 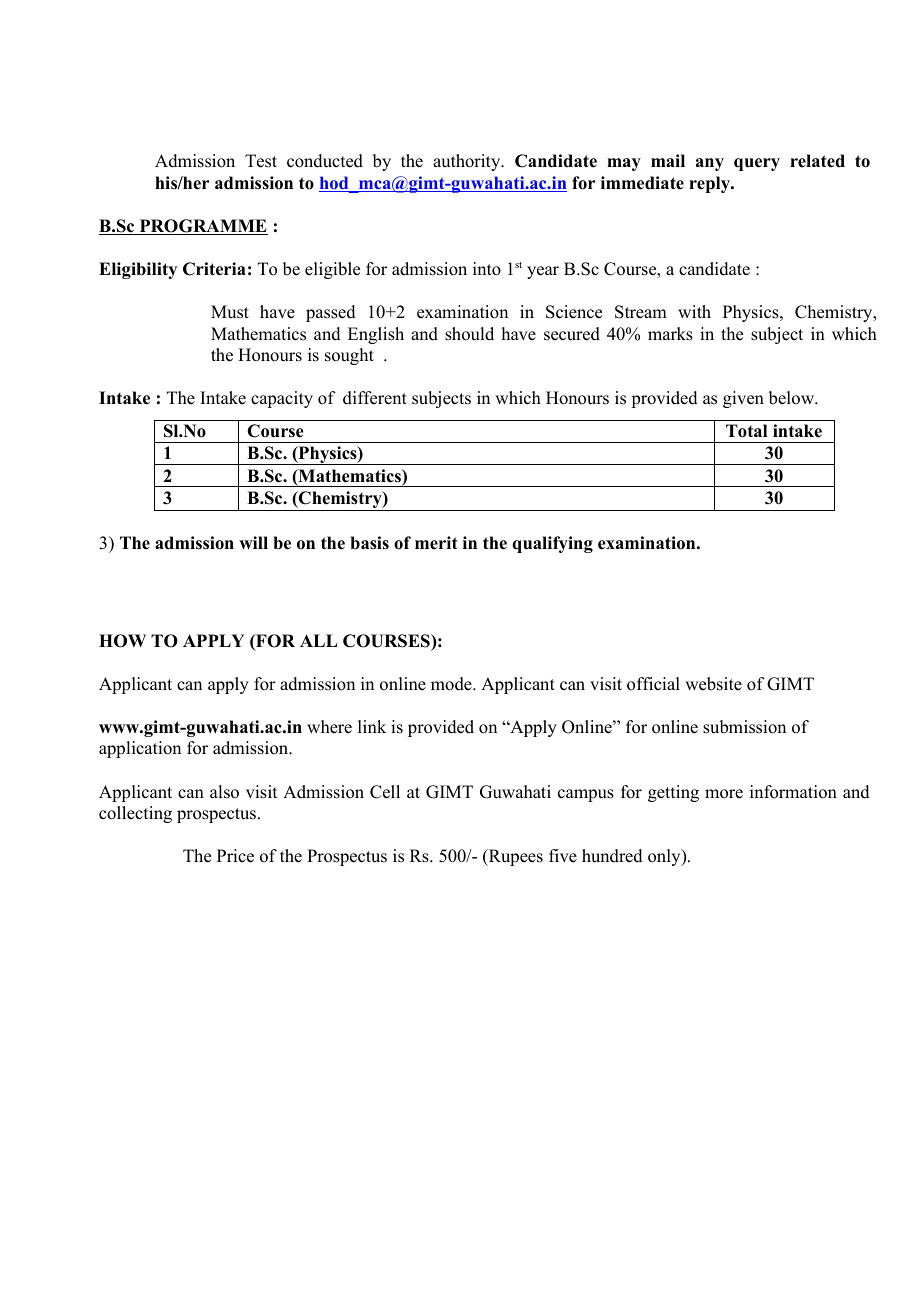 I want to click on merit, so click(x=436, y=543).
